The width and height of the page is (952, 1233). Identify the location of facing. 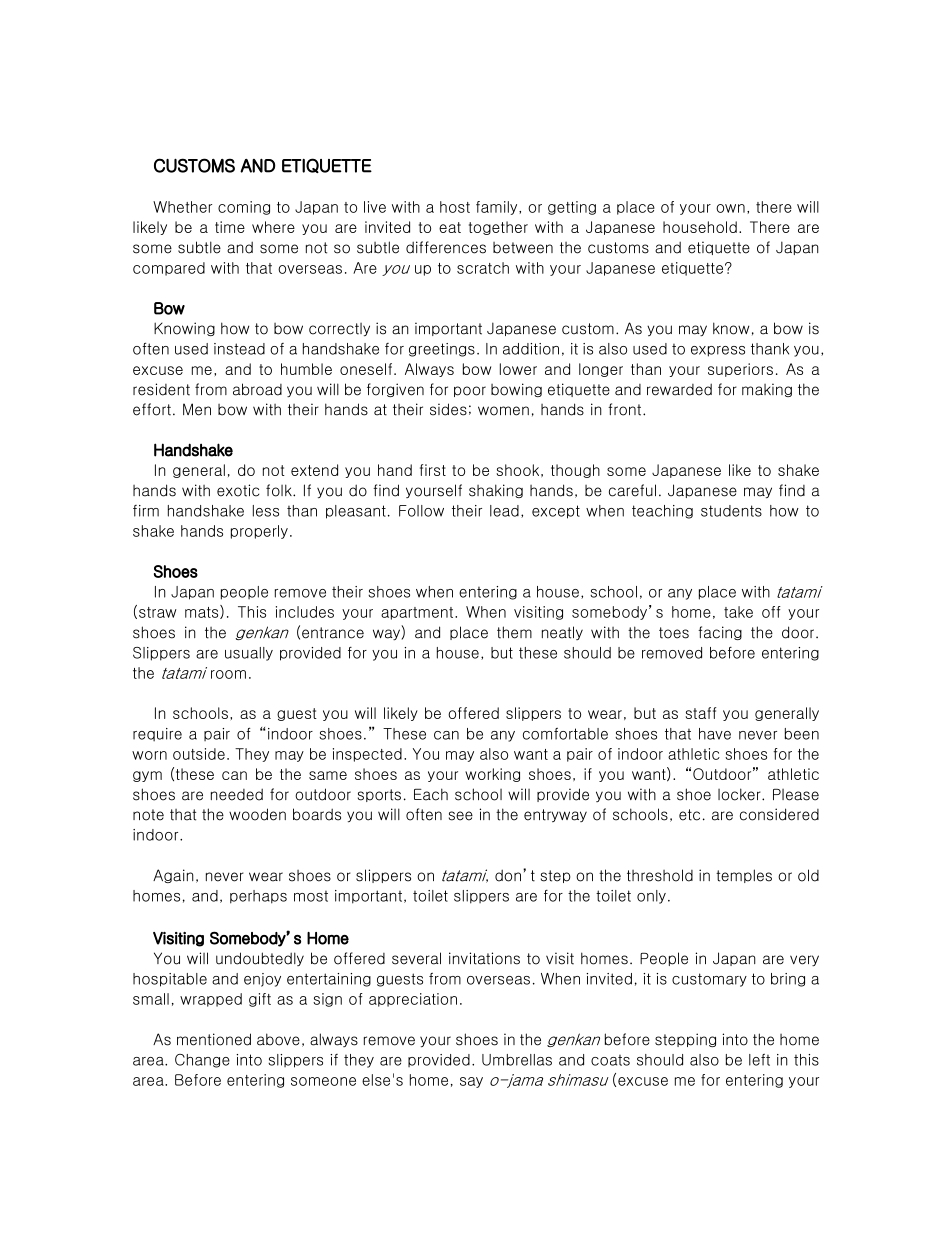
(720, 633).
